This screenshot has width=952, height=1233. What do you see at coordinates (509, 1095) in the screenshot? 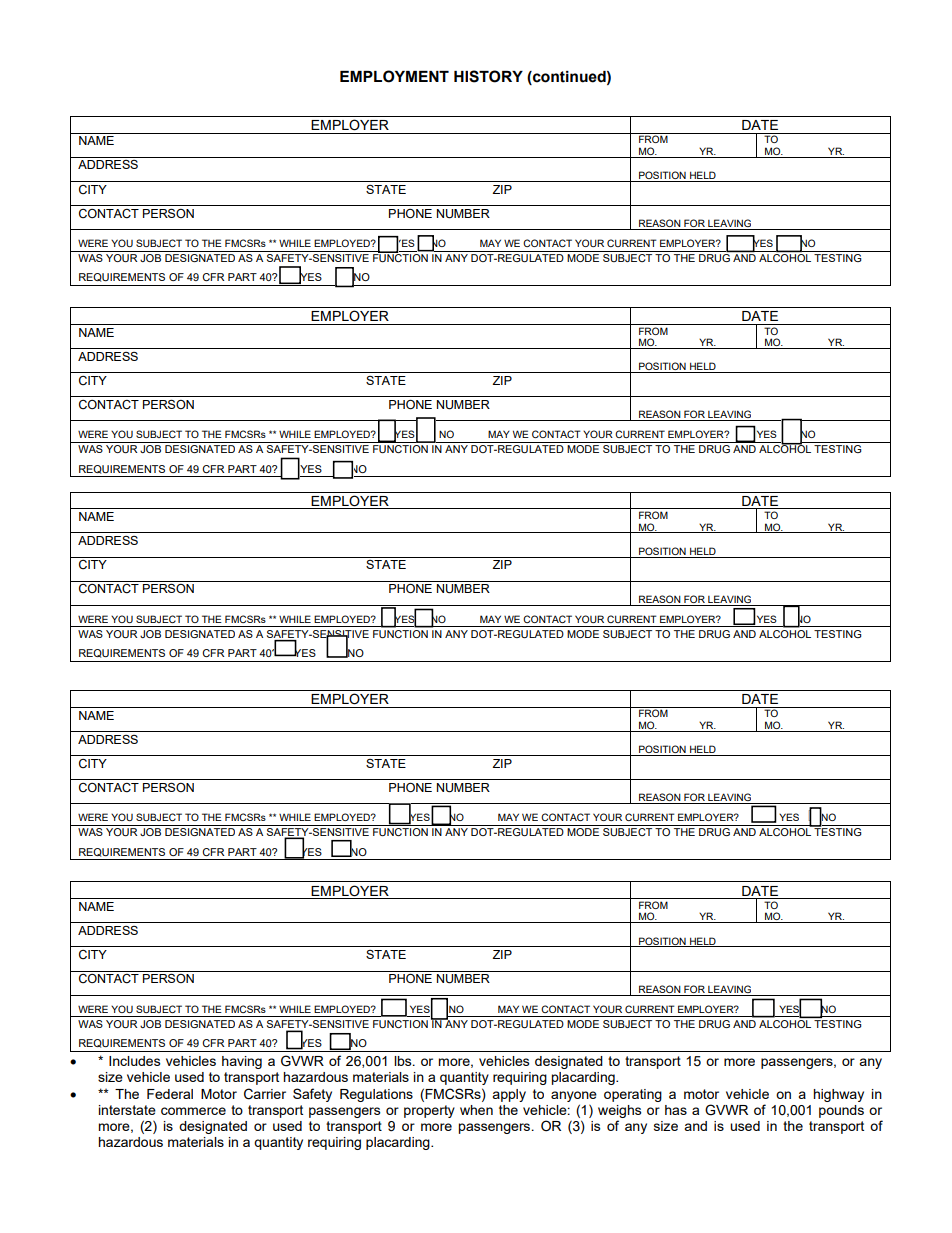
I see `apply` at bounding box center [509, 1095].
